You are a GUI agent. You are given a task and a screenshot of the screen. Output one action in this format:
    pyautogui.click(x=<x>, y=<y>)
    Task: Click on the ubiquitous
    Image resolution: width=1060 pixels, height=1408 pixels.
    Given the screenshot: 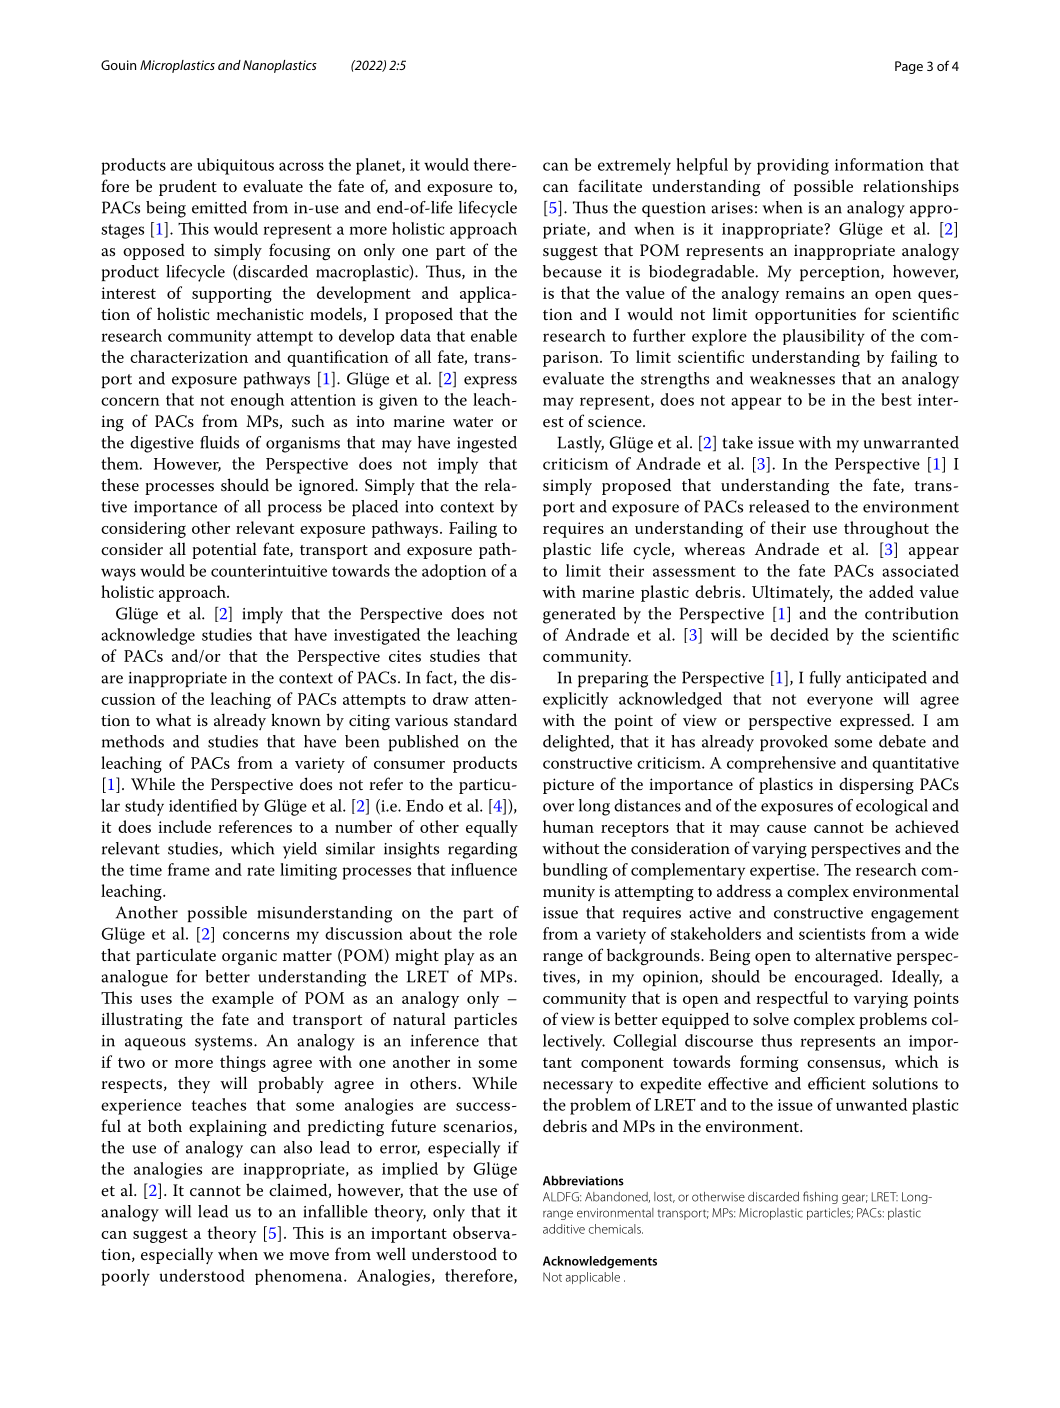 What is the action you would take?
    pyautogui.click(x=235, y=166)
